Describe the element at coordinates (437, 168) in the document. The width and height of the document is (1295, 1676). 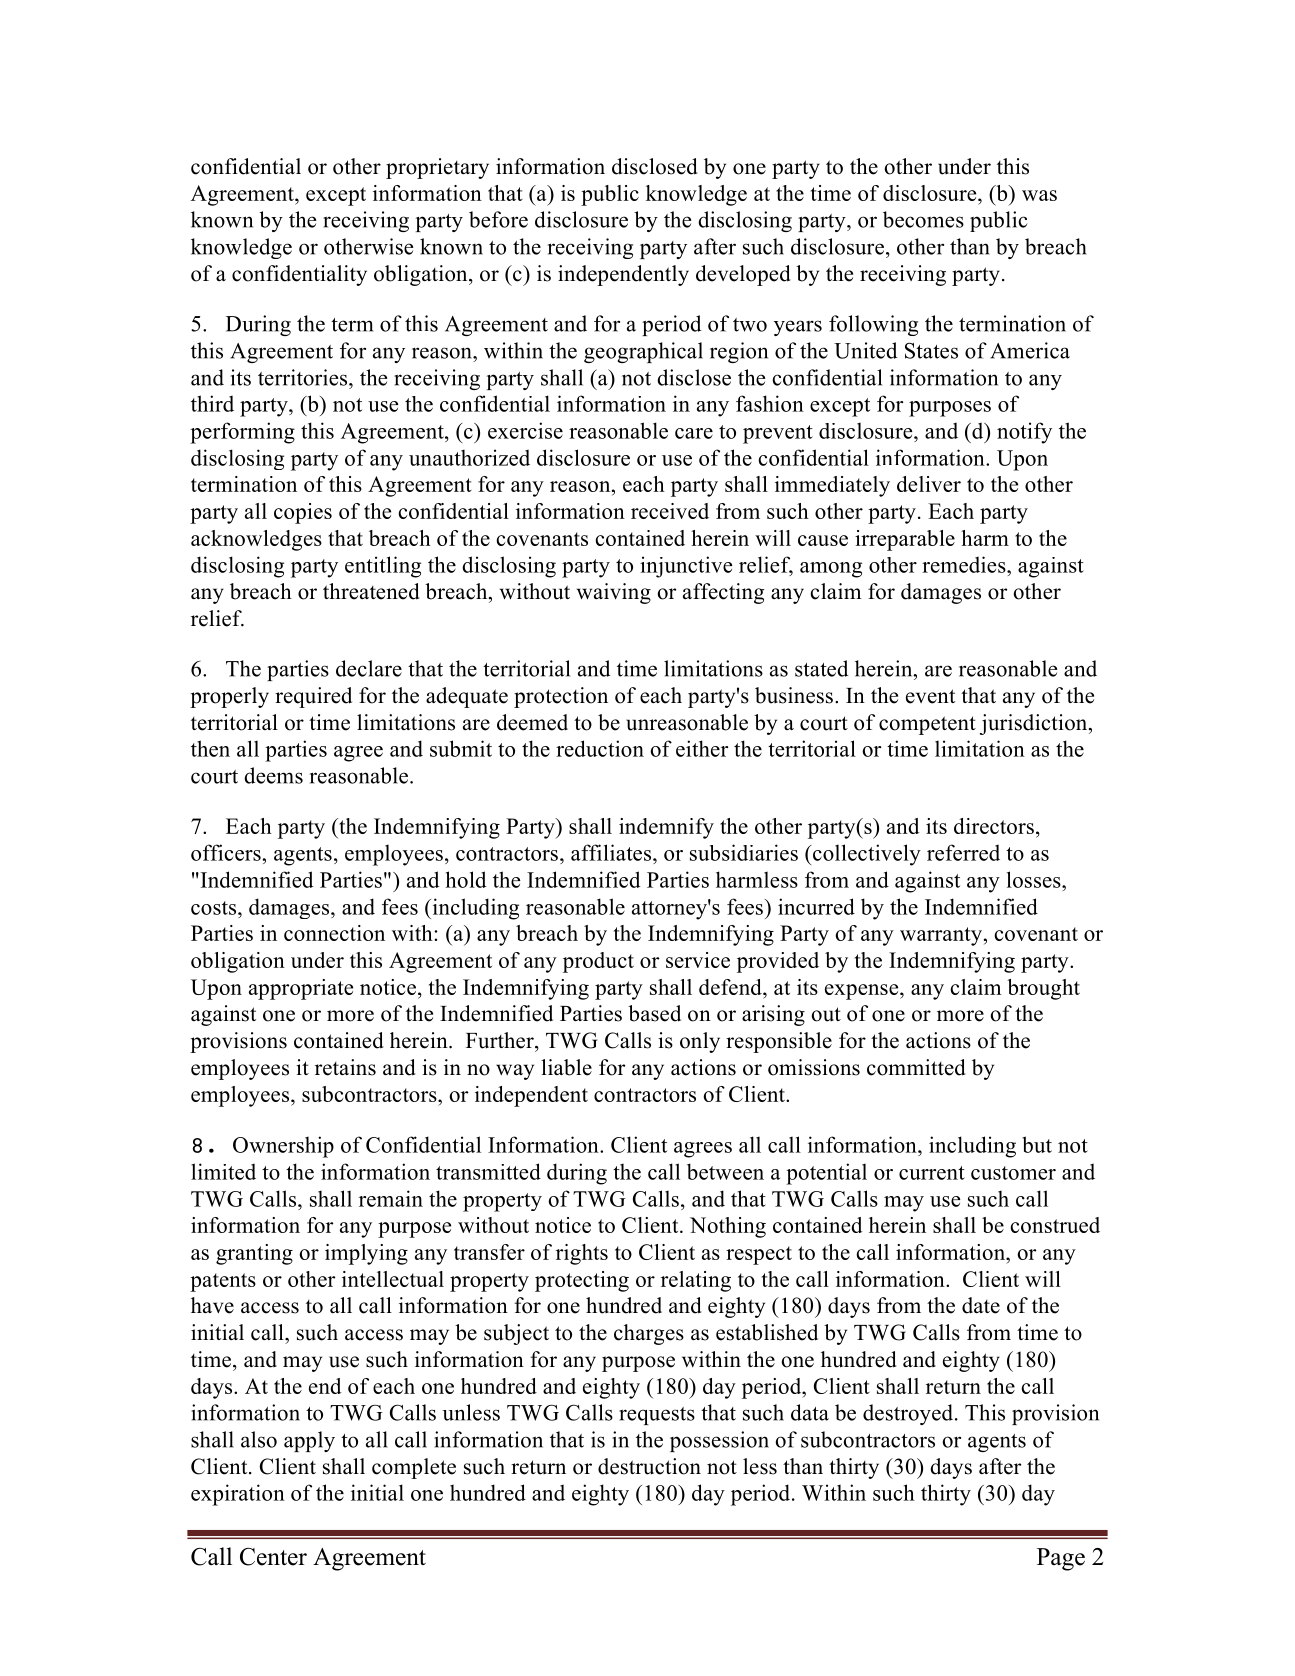
I see `proprietary` at that location.
